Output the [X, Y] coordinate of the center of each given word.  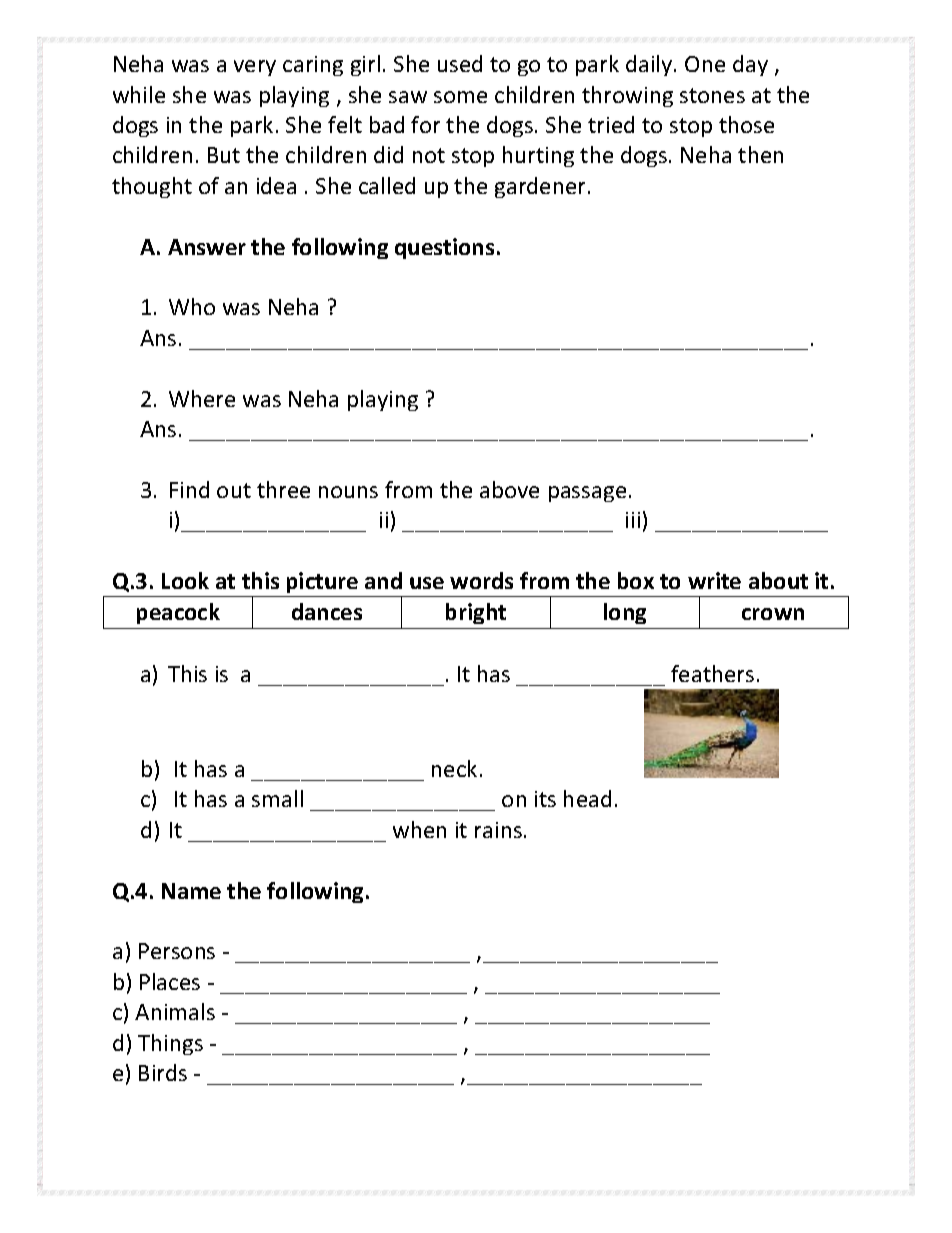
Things [170, 1044]
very [255, 68]
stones [712, 95]
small [277, 798]
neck [454, 768]
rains [498, 830]
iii [633, 520]
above [509, 489]
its [545, 799]
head [587, 798]
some [460, 97]
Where [202, 398]
